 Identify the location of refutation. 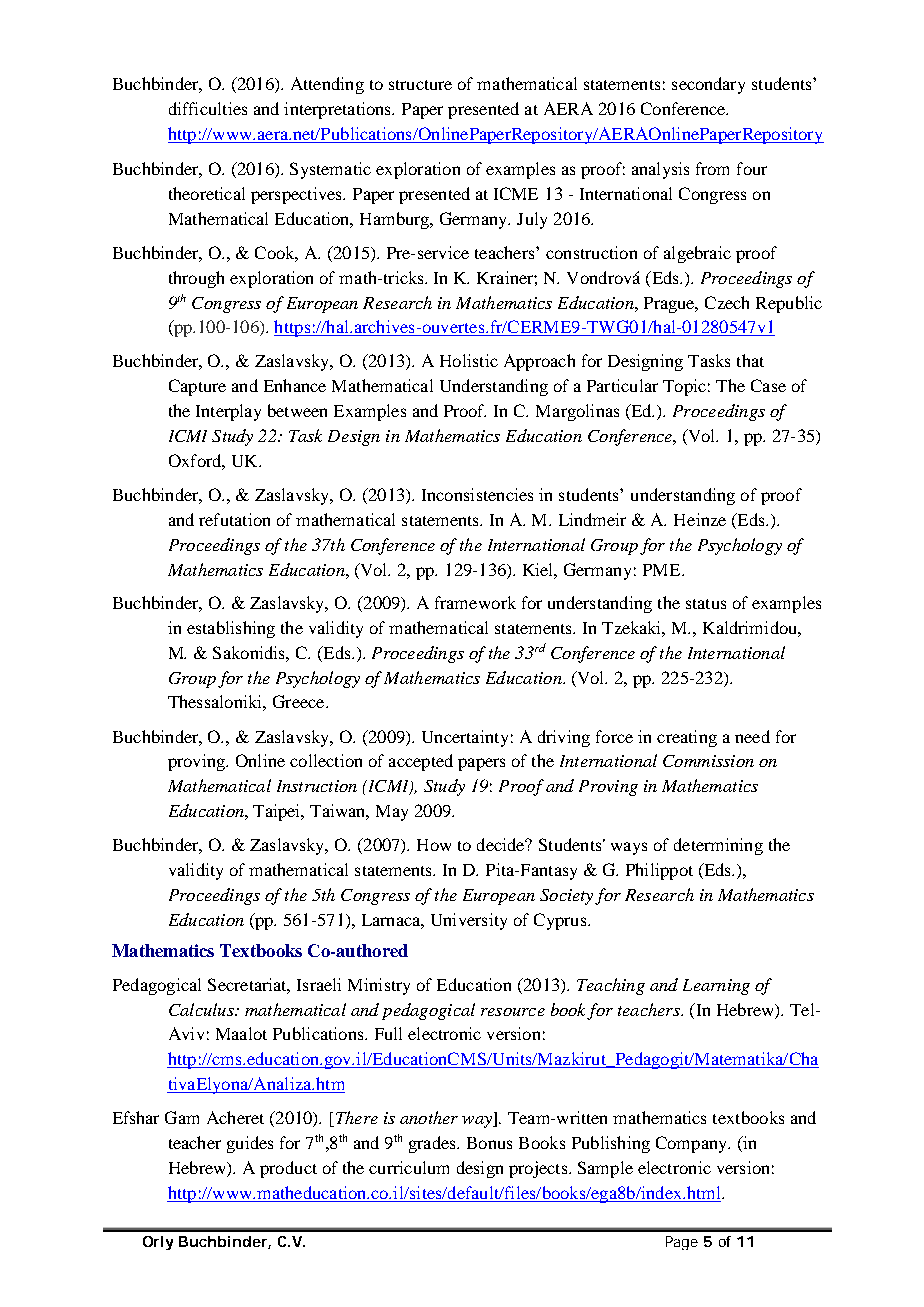
(234, 519).
